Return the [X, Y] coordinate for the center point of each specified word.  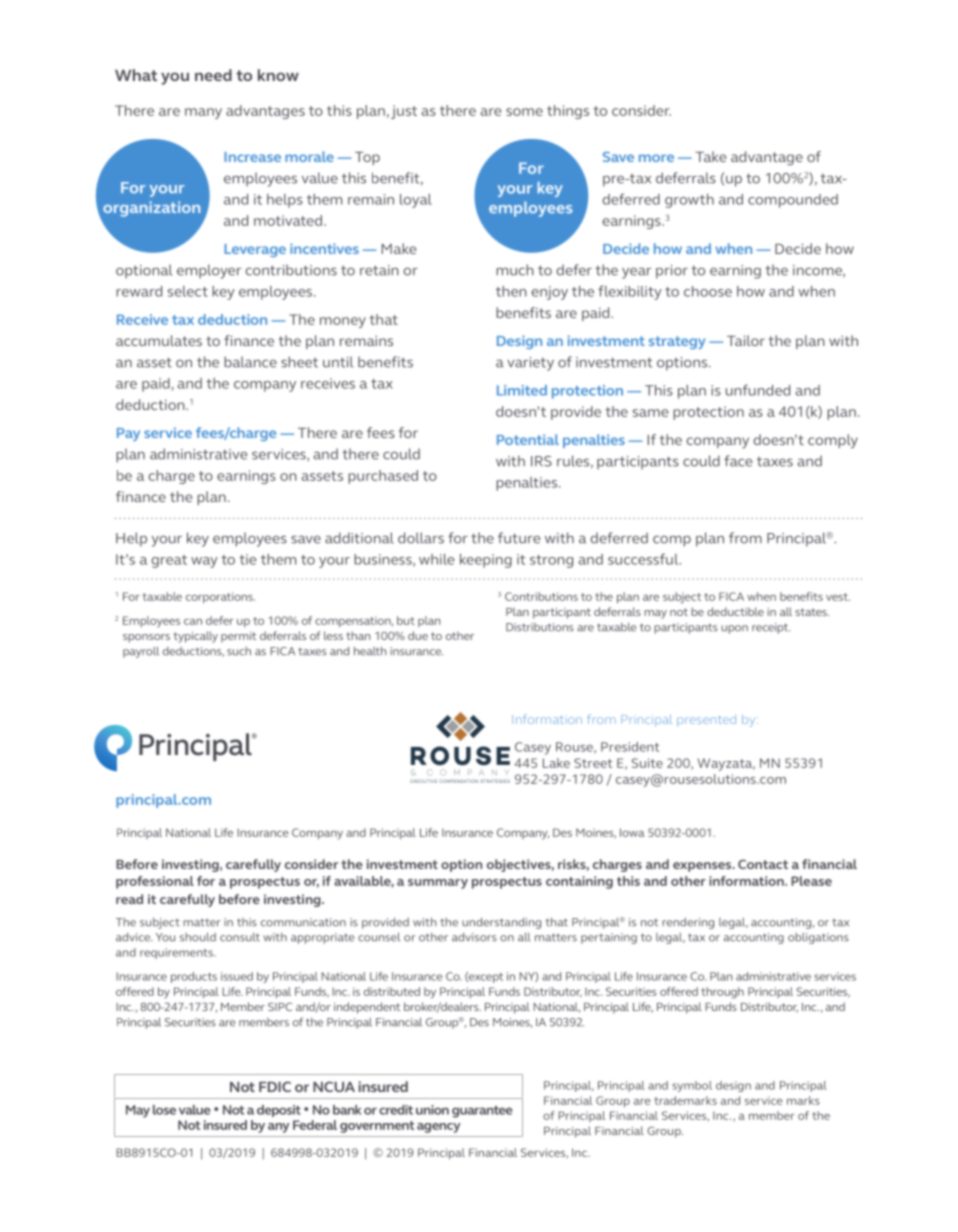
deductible [735, 611]
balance [250, 362]
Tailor [746, 340]
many [203, 113]
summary [438, 884]
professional [155, 882]
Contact [763, 864]
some [524, 112]
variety [530, 364]
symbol [692, 1086]
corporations [220, 597]
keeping [486, 561]
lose [164, 1110]
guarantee [482, 1112]
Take [710, 156]
